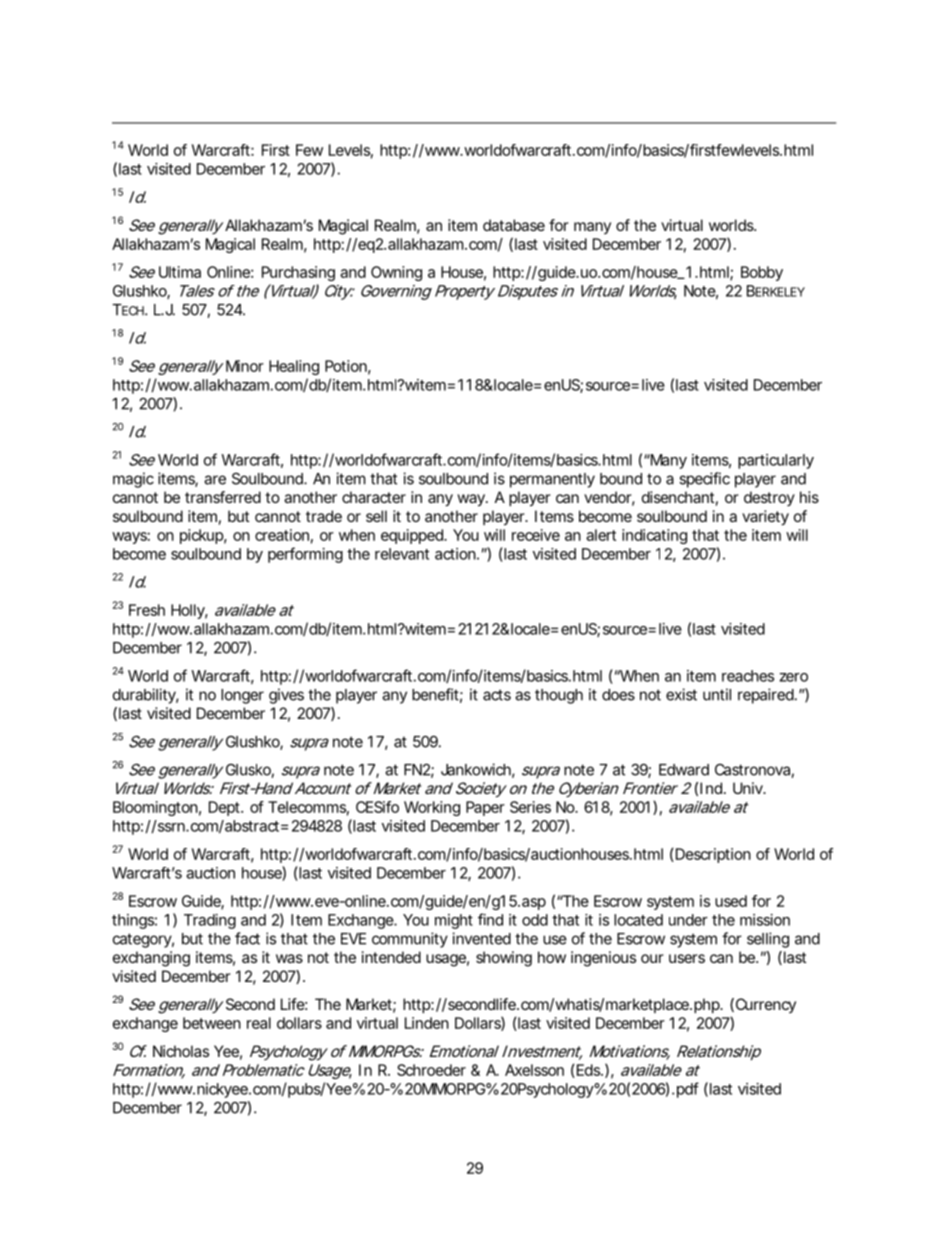  Describe the element at coordinates (180, 272) in the document. I see `Ultima` at that location.
